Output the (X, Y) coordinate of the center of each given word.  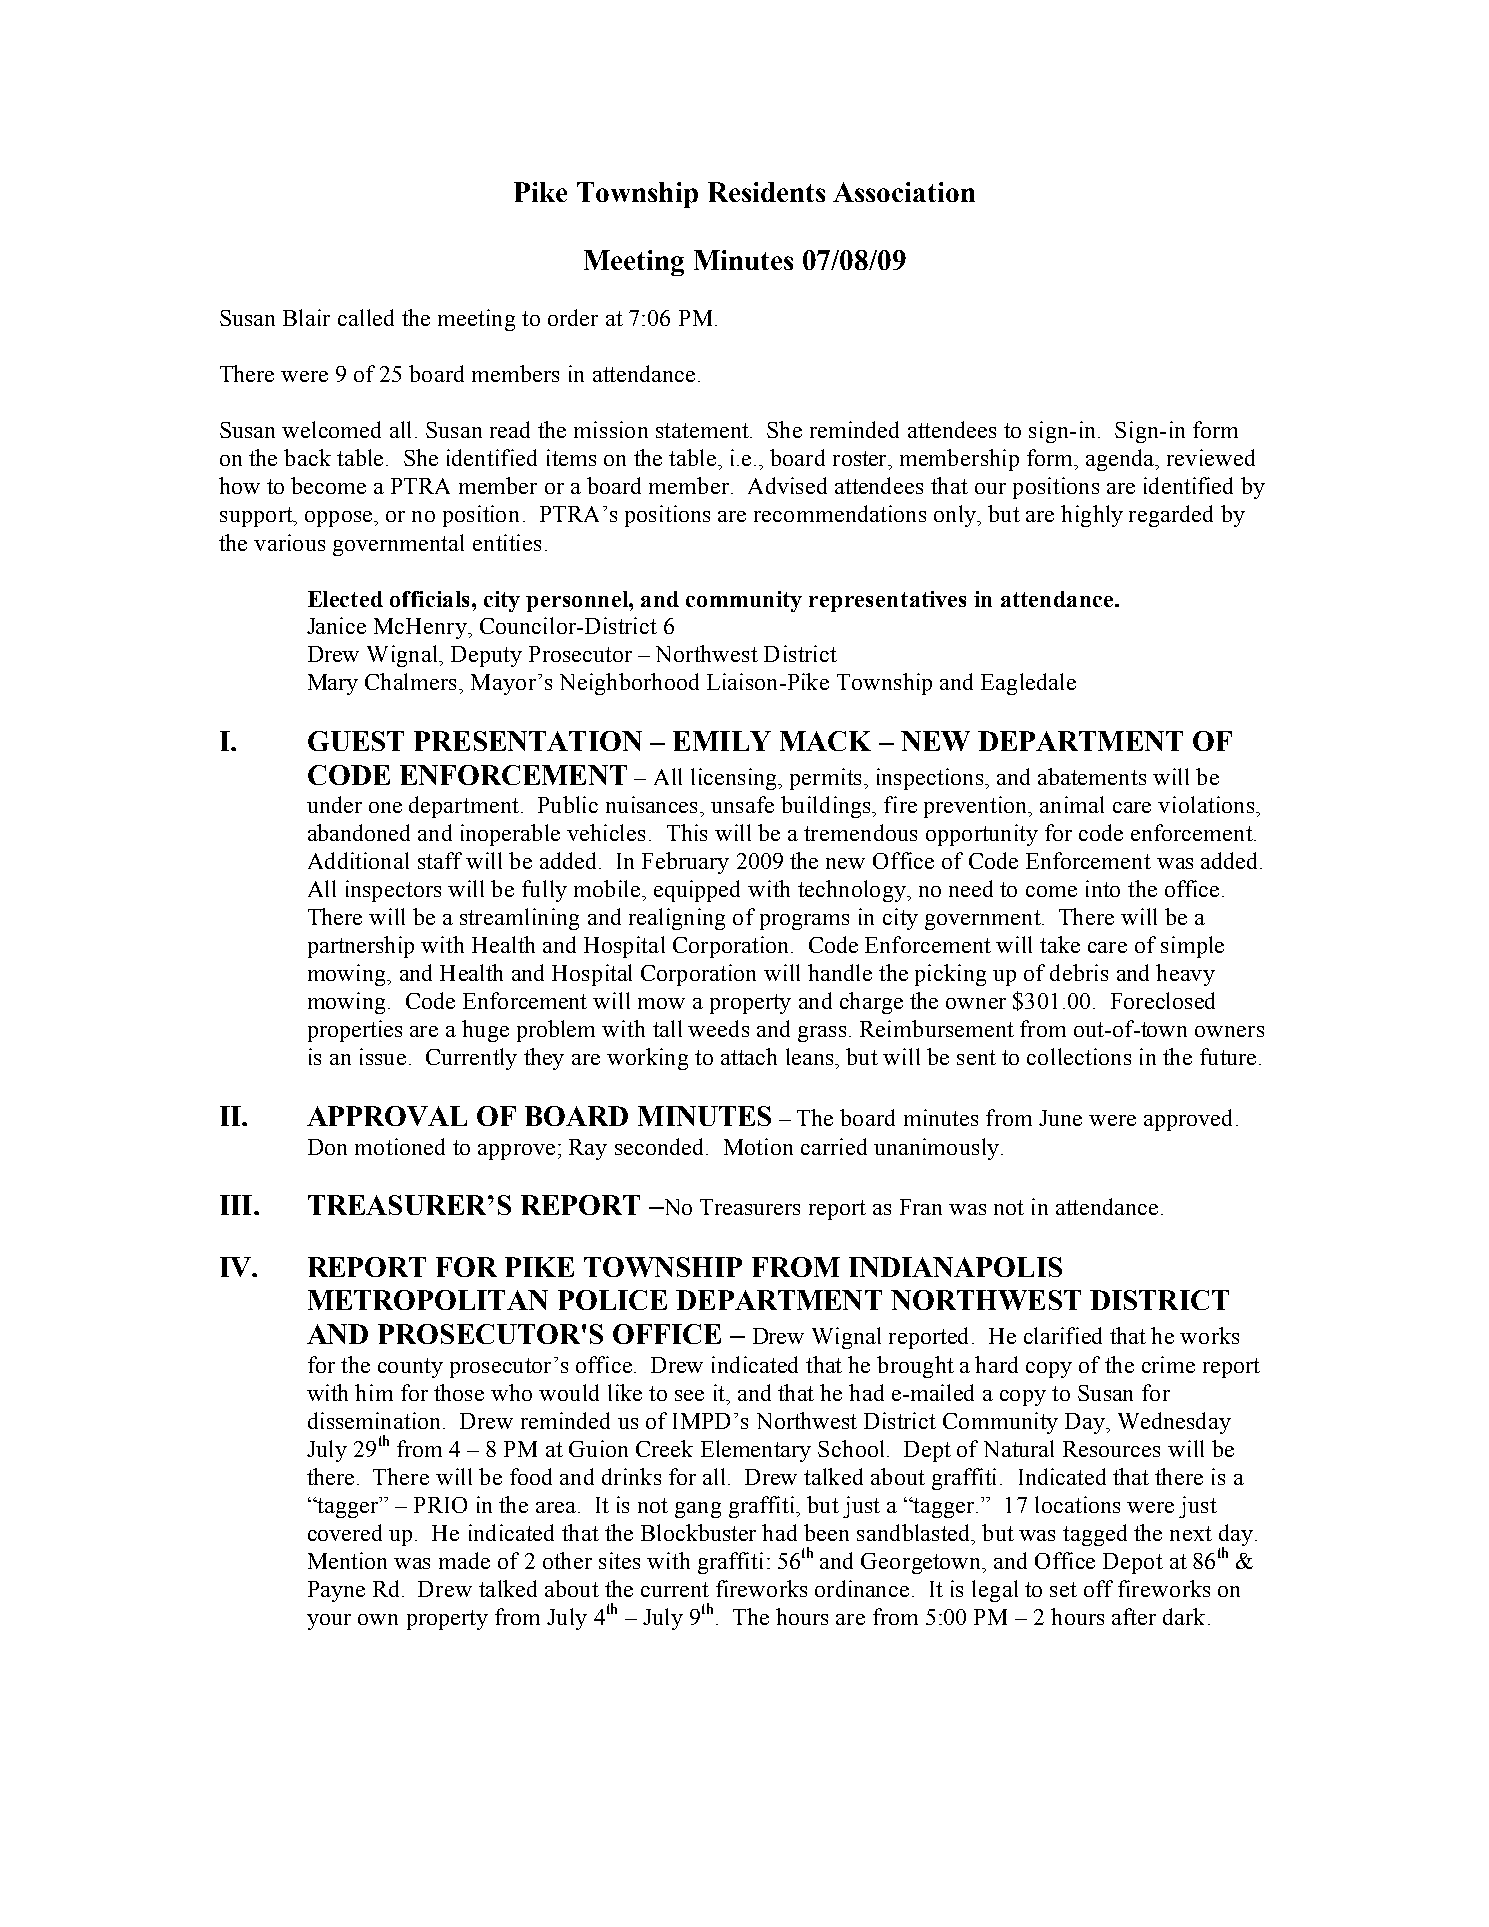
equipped (697, 891)
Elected (345, 599)
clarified (1063, 1335)
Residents (766, 192)
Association (904, 192)
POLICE (612, 1300)
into (1103, 888)
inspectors (393, 891)
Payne (336, 1591)
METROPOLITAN (428, 1300)
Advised (787, 485)
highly (1092, 516)
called (366, 317)
